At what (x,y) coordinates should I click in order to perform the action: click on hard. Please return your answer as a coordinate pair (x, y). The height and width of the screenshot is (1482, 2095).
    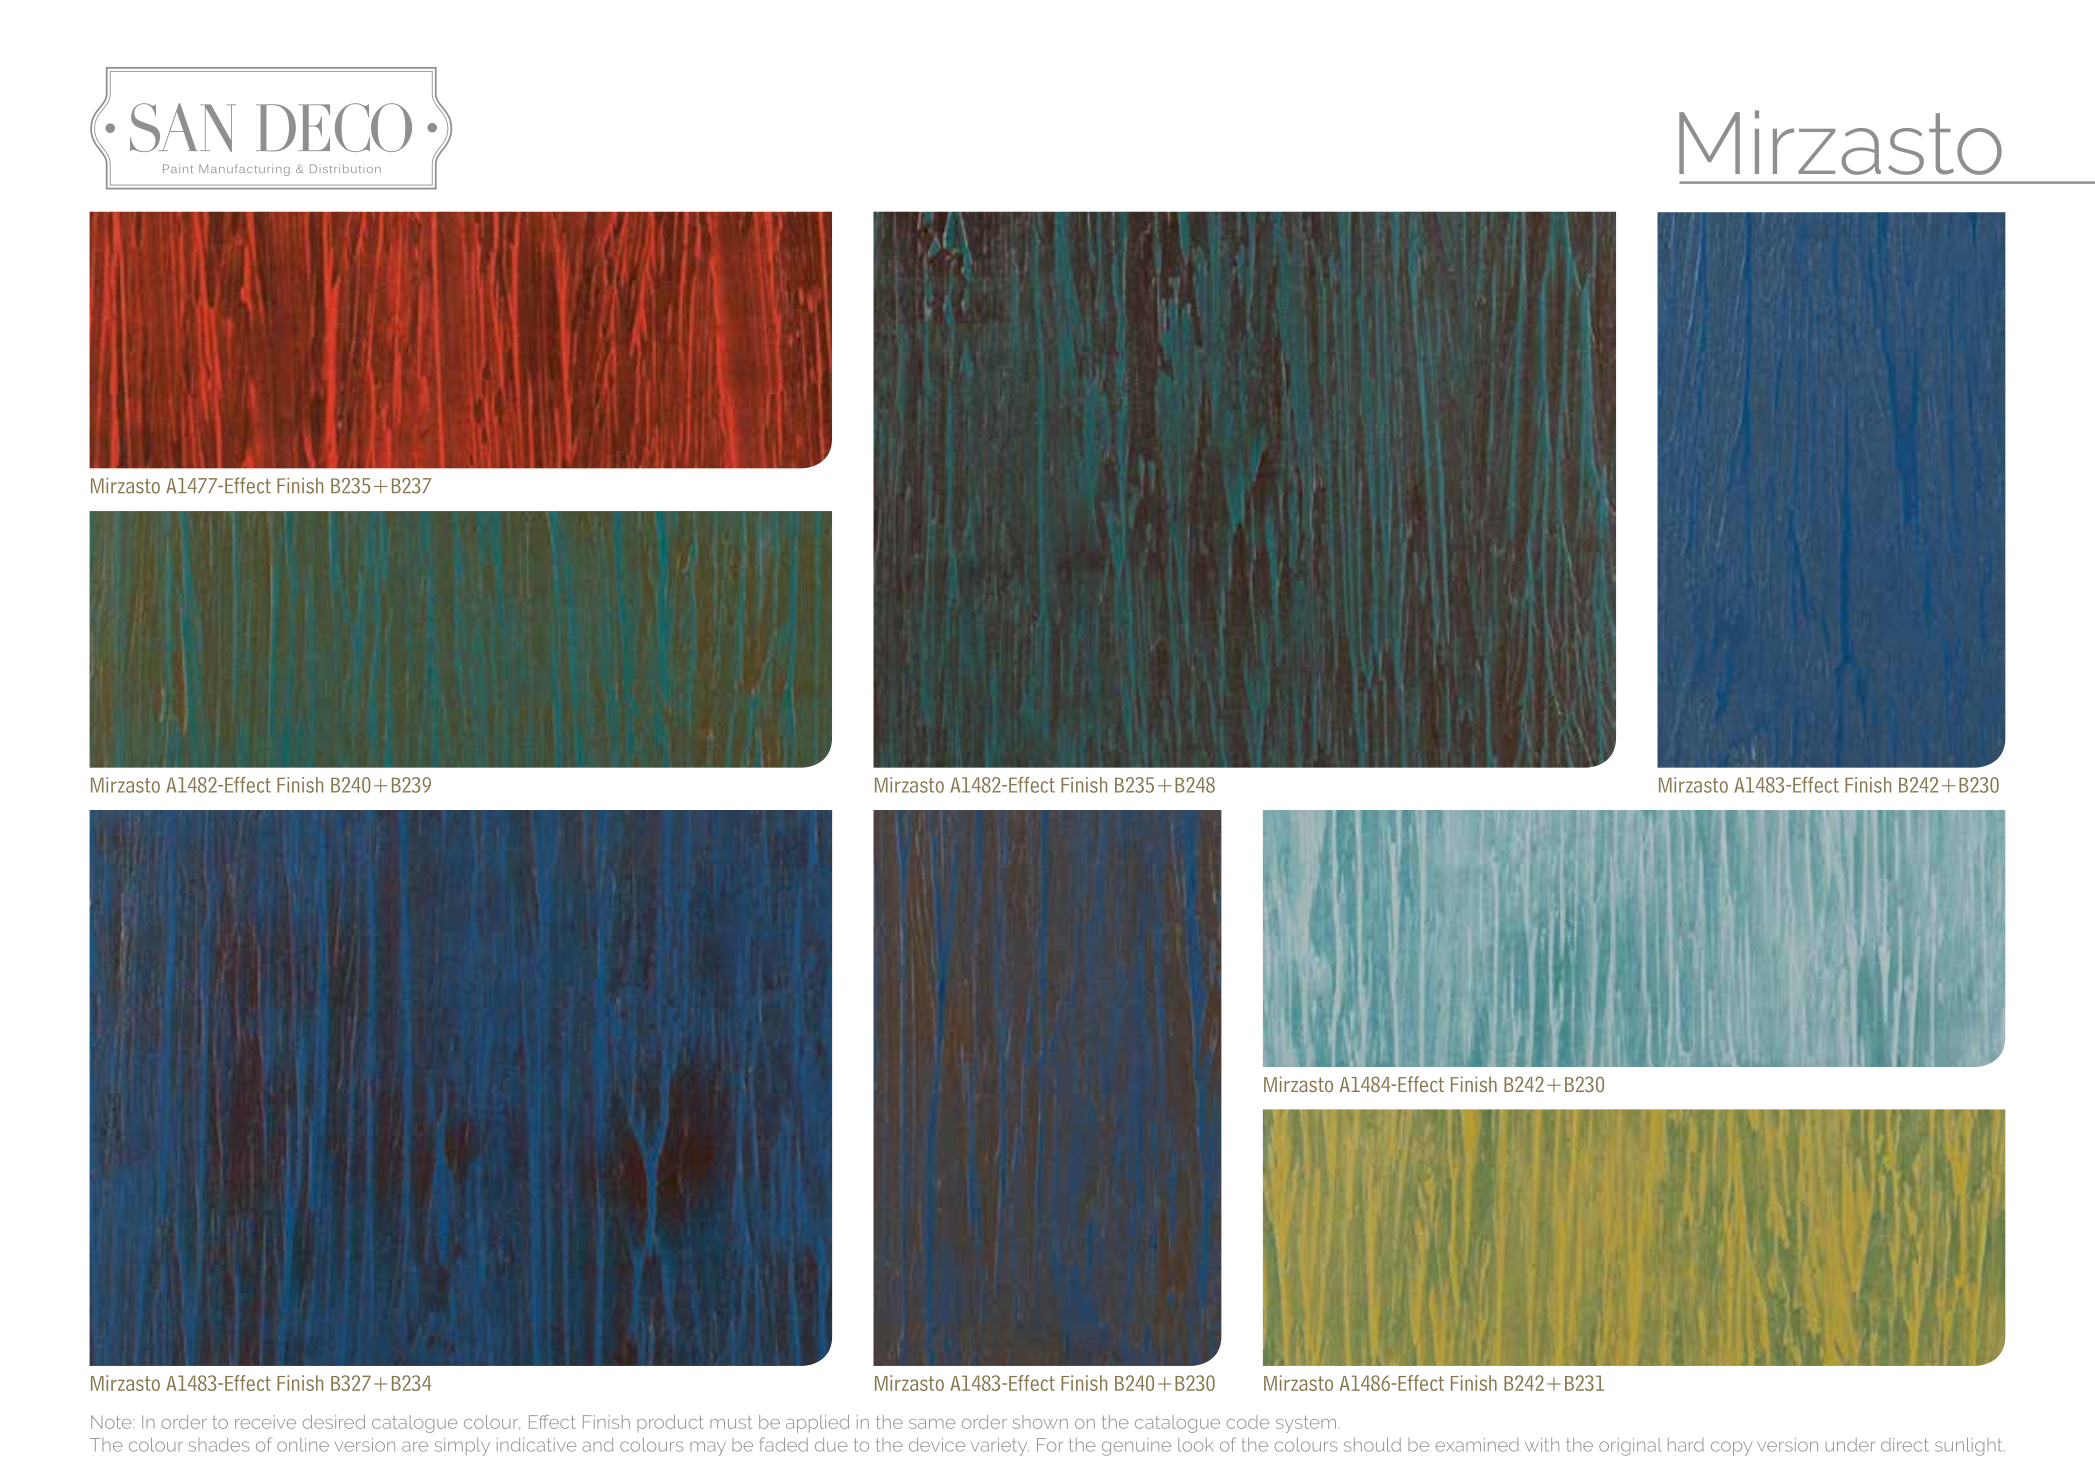
    Looking at the image, I should click on (1686, 1445).
